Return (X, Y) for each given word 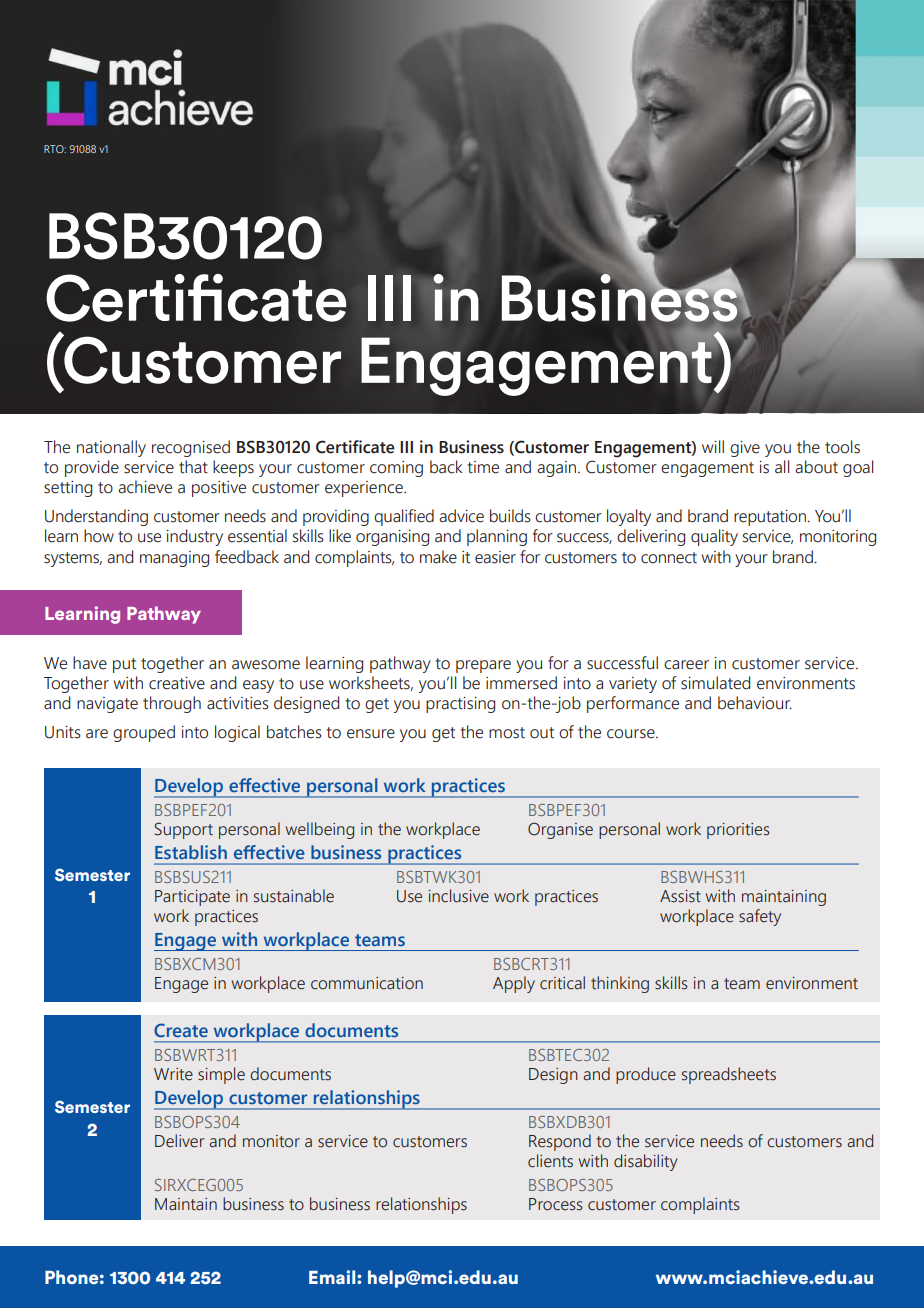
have (90, 663)
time (483, 467)
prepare (483, 666)
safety (760, 917)
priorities (738, 831)
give (745, 449)
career (686, 665)
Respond (560, 1142)
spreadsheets (729, 1075)
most (507, 733)
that (193, 467)
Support (183, 830)
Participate (192, 898)
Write (173, 1074)
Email (333, 1277)
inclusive (459, 896)
